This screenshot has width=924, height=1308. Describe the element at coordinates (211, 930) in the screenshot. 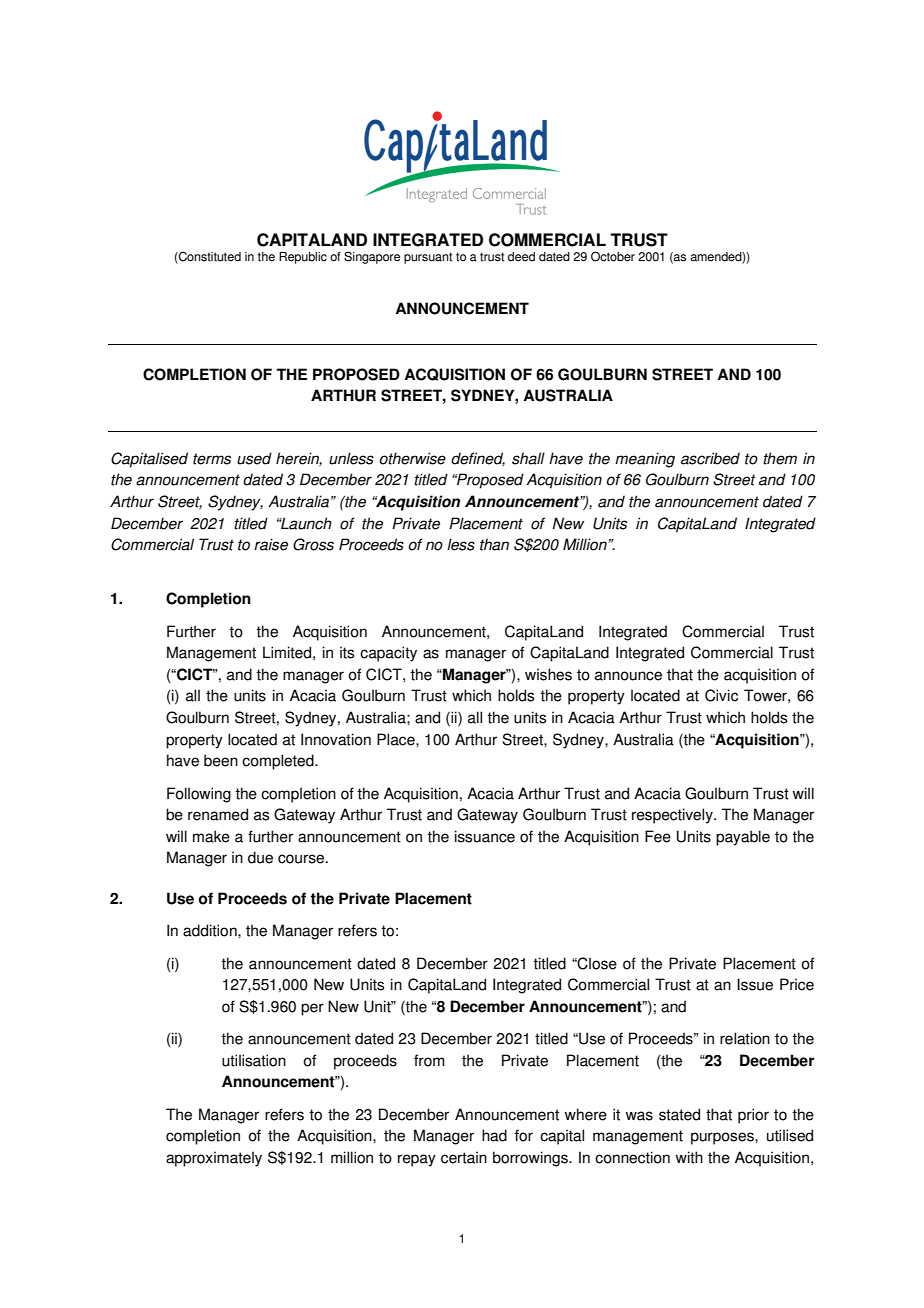

I see `addition` at that location.
